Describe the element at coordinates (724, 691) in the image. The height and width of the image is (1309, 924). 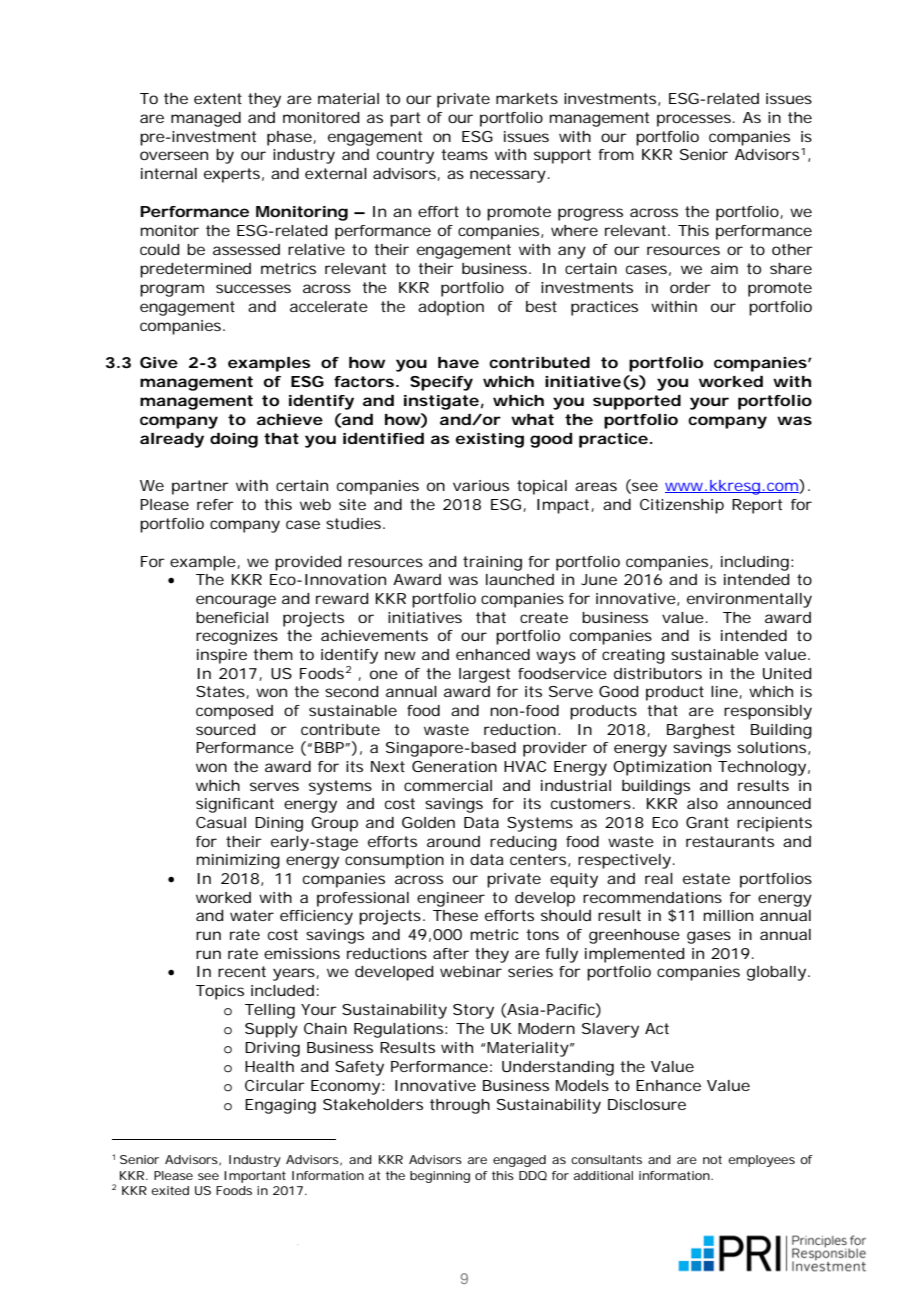
I see `line` at that location.
